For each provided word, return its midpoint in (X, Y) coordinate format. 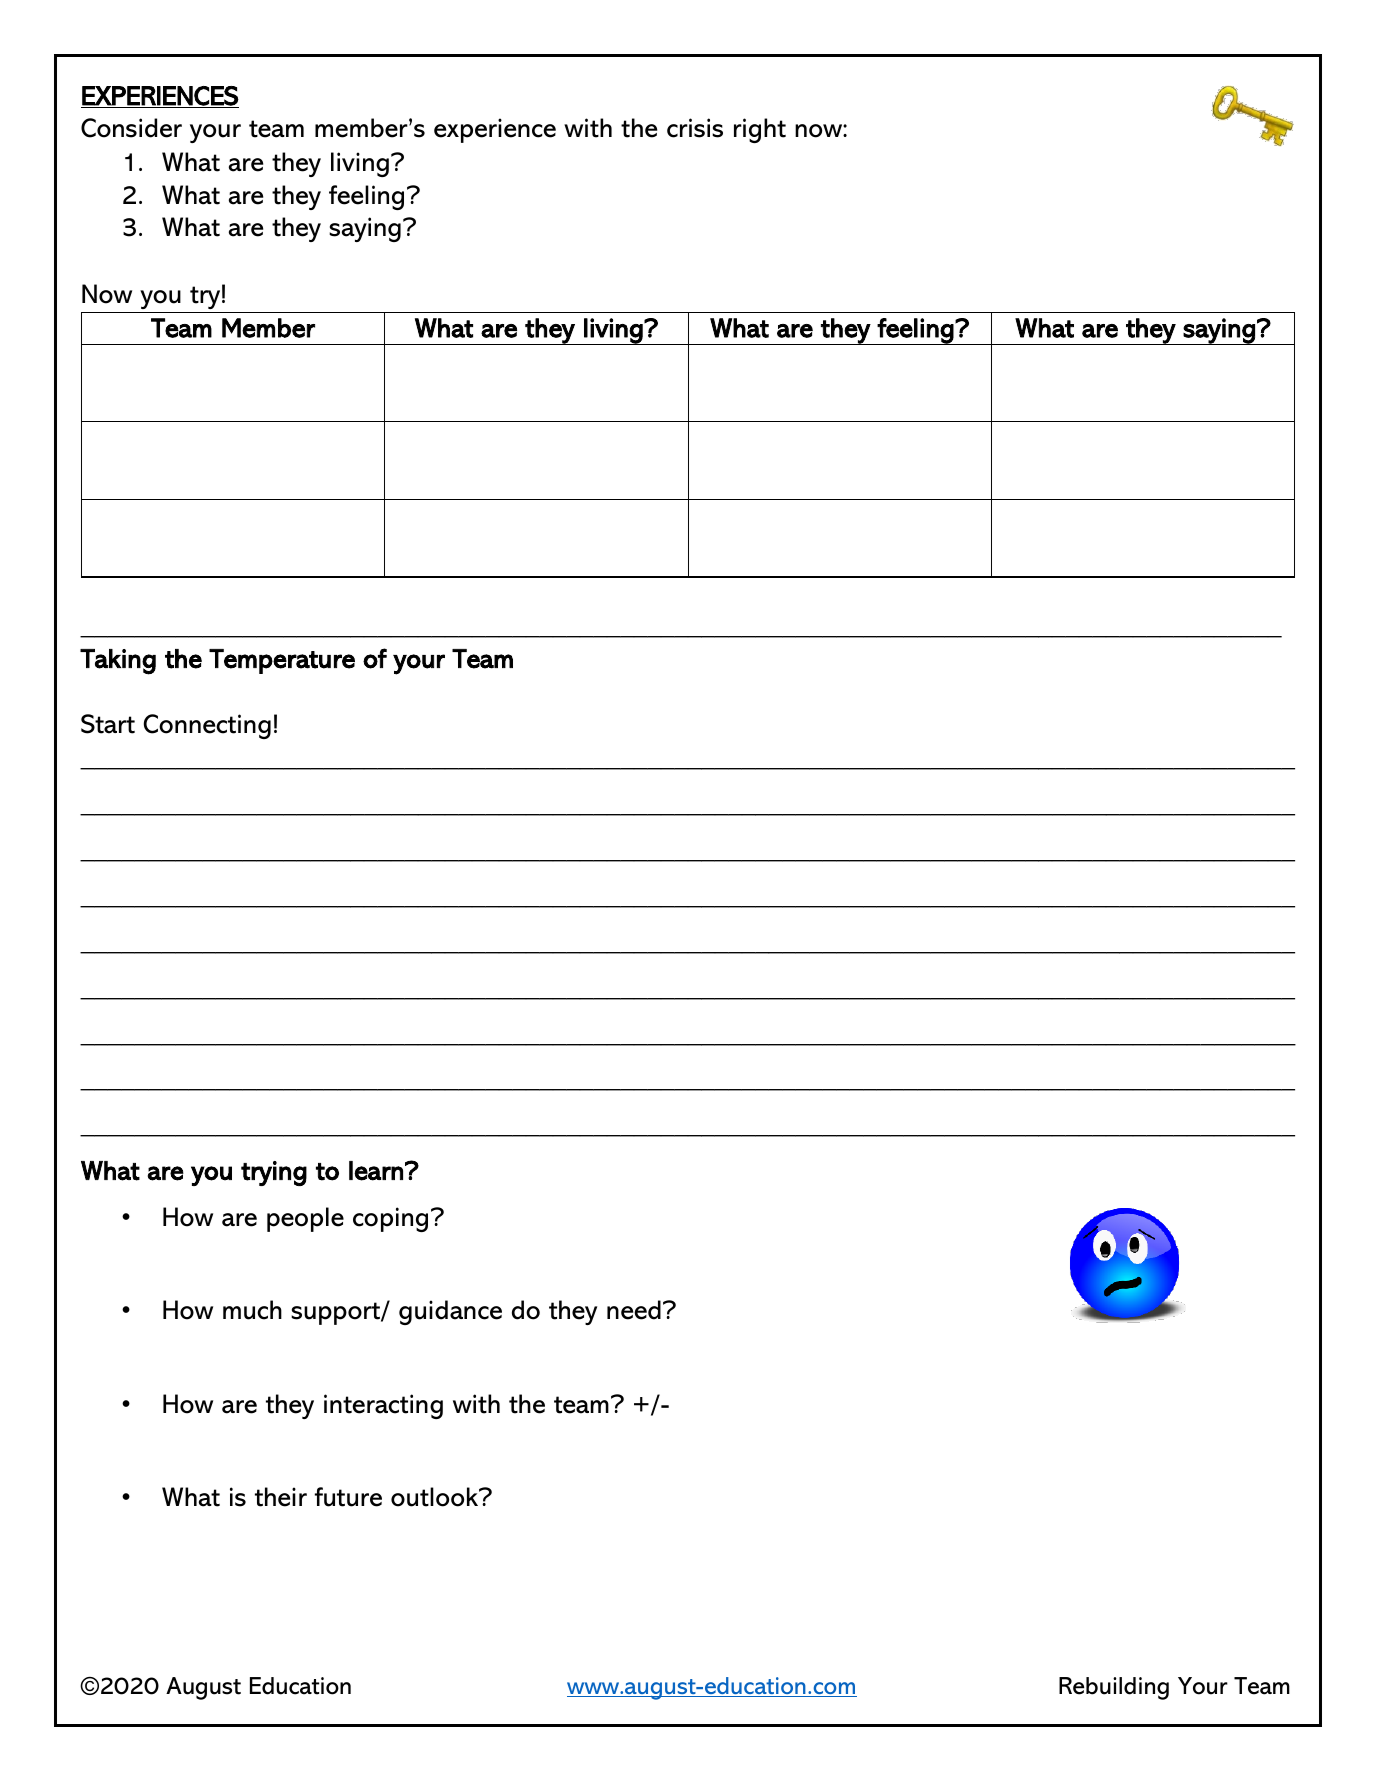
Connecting (207, 726)
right (760, 130)
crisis (695, 128)
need (634, 1310)
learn (376, 1171)
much (252, 1310)
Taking (118, 662)
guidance (450, 1312)
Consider (131, 128)
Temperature (282, 661)
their (281, 1497)
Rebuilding (1114, 1688)
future (348, 1497)
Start (108, 724)
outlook (436, 1497)
